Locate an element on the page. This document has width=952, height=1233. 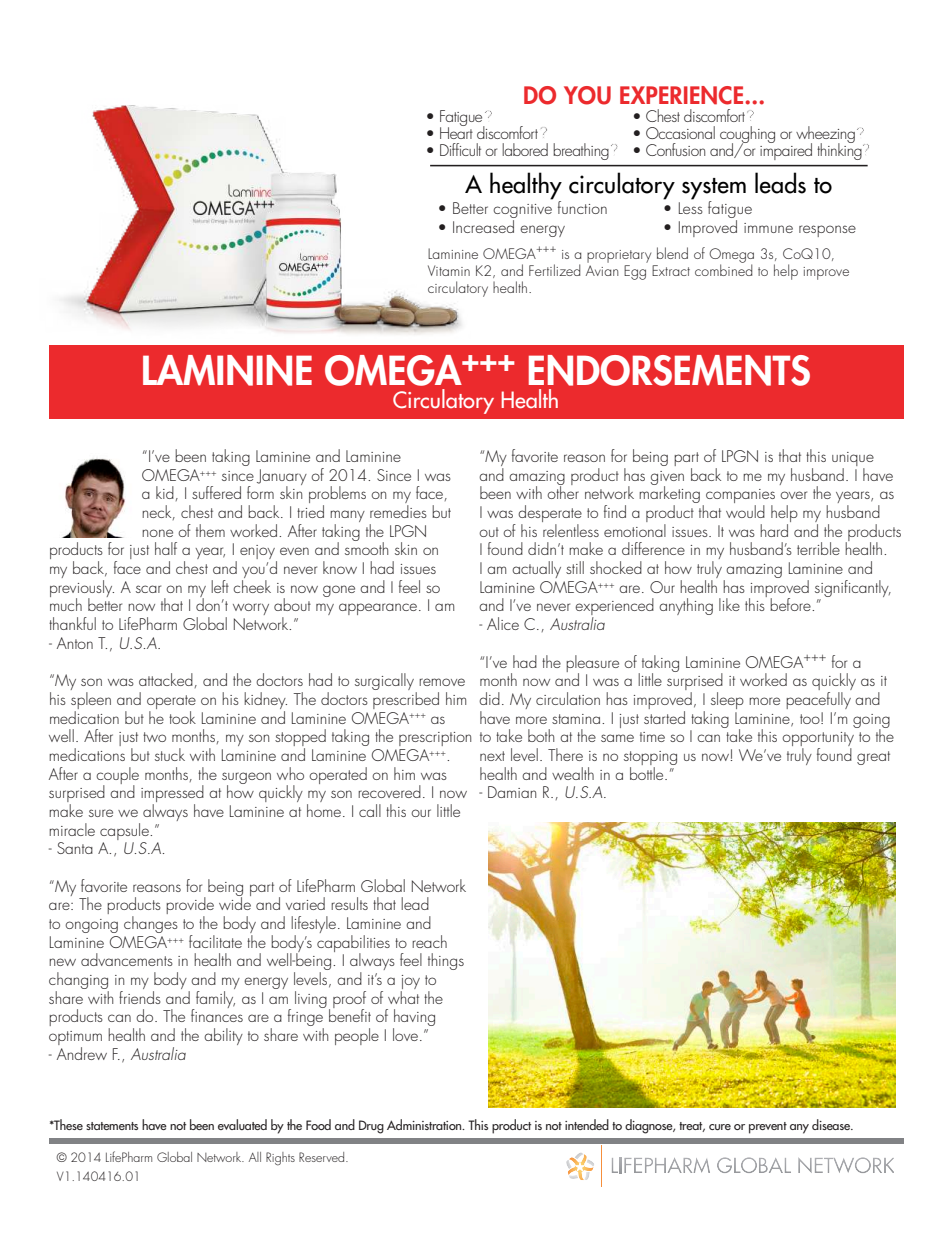
companies is located at coordinates (740, 497).
